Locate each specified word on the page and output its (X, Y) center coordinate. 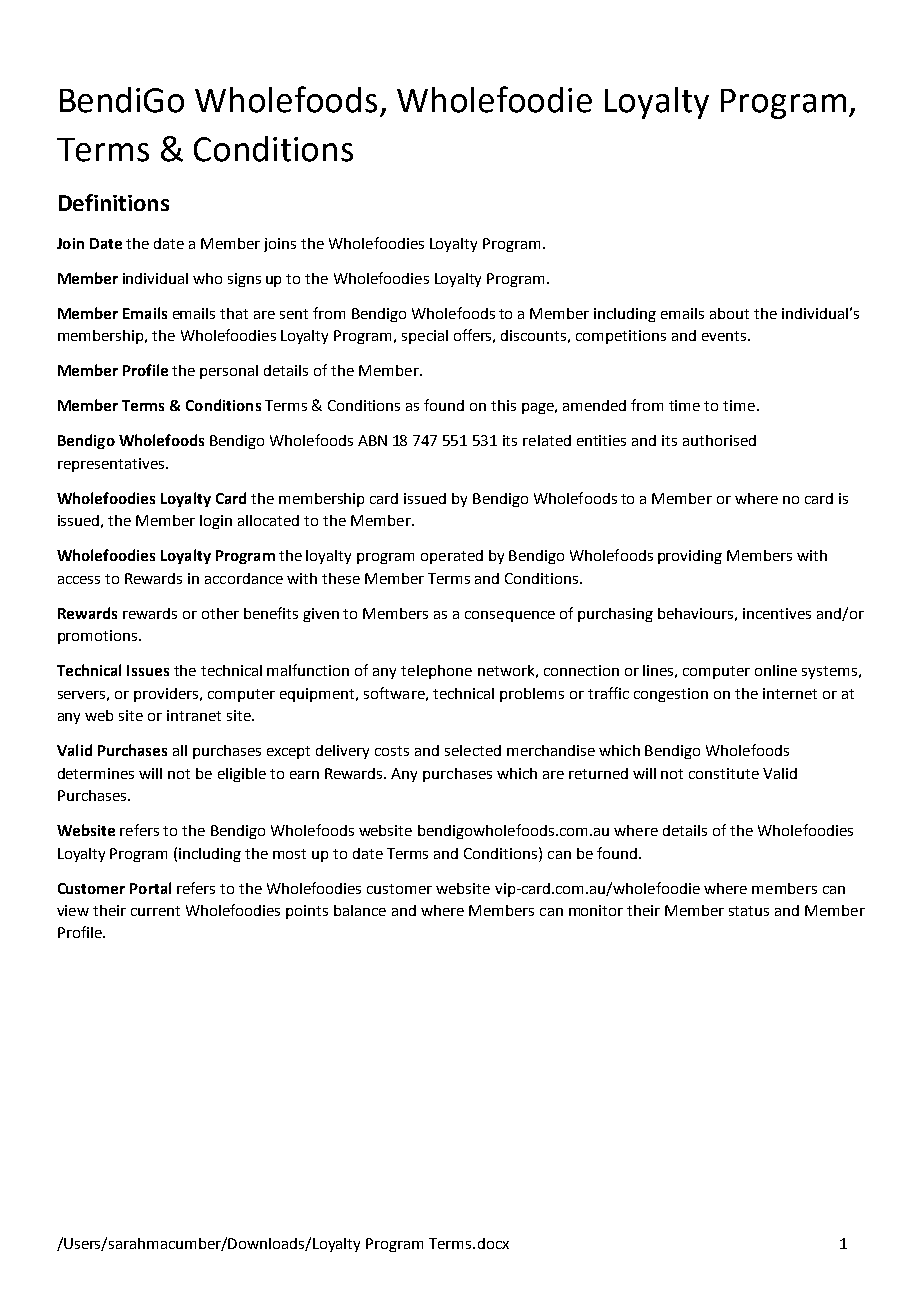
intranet (194, 715)
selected (473, 750)
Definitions (114, 202)
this (503, 405)
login (216, 522)
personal (229, 372)
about (729, 313)
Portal (150, 888)
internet (790, 693)
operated (452, 557)
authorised (719, 440)
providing (690, 557)
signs (244, 280)
